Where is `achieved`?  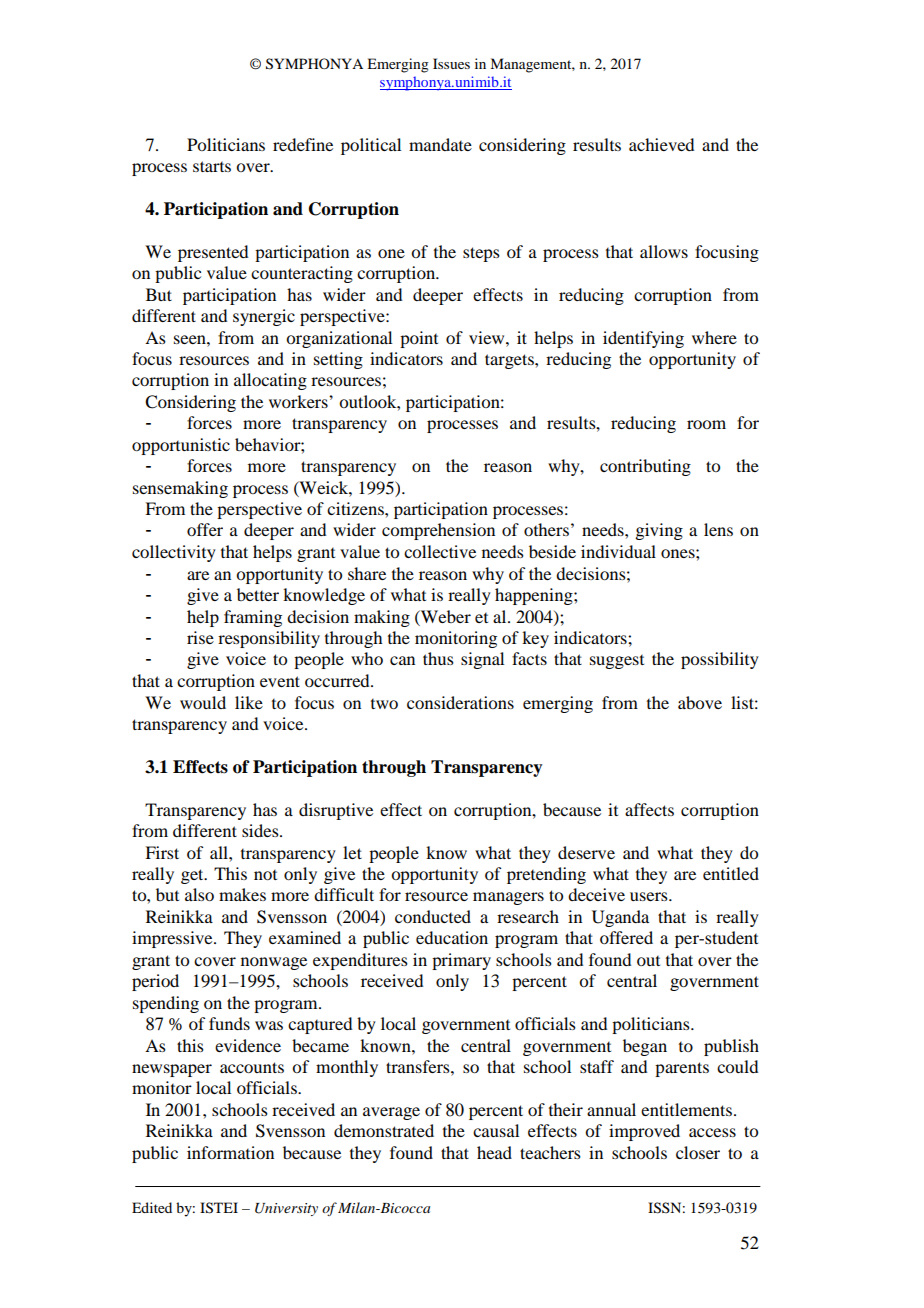 achieved is located at coordinates (661, 144).
